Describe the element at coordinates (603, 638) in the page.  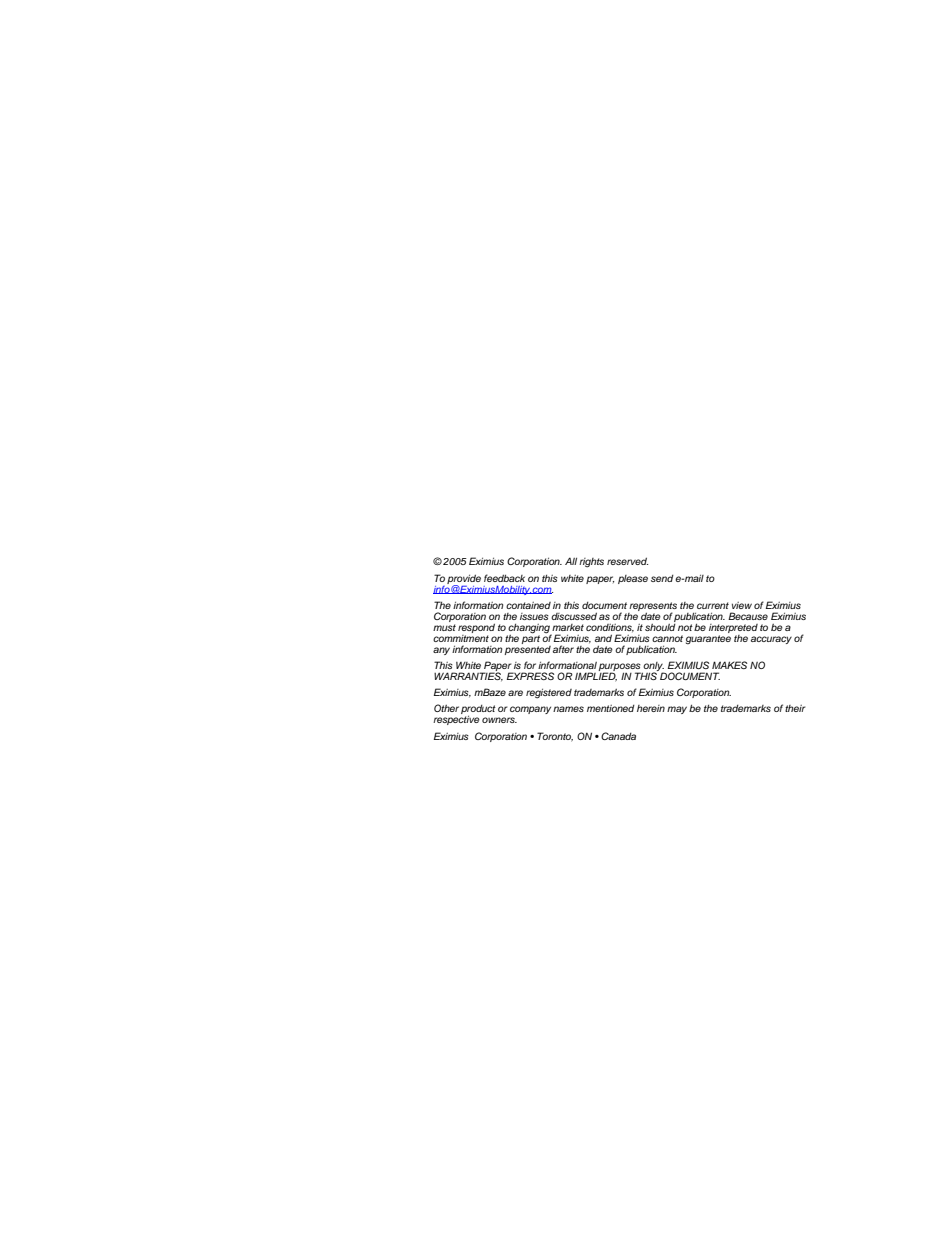
I see `and` at that location.
